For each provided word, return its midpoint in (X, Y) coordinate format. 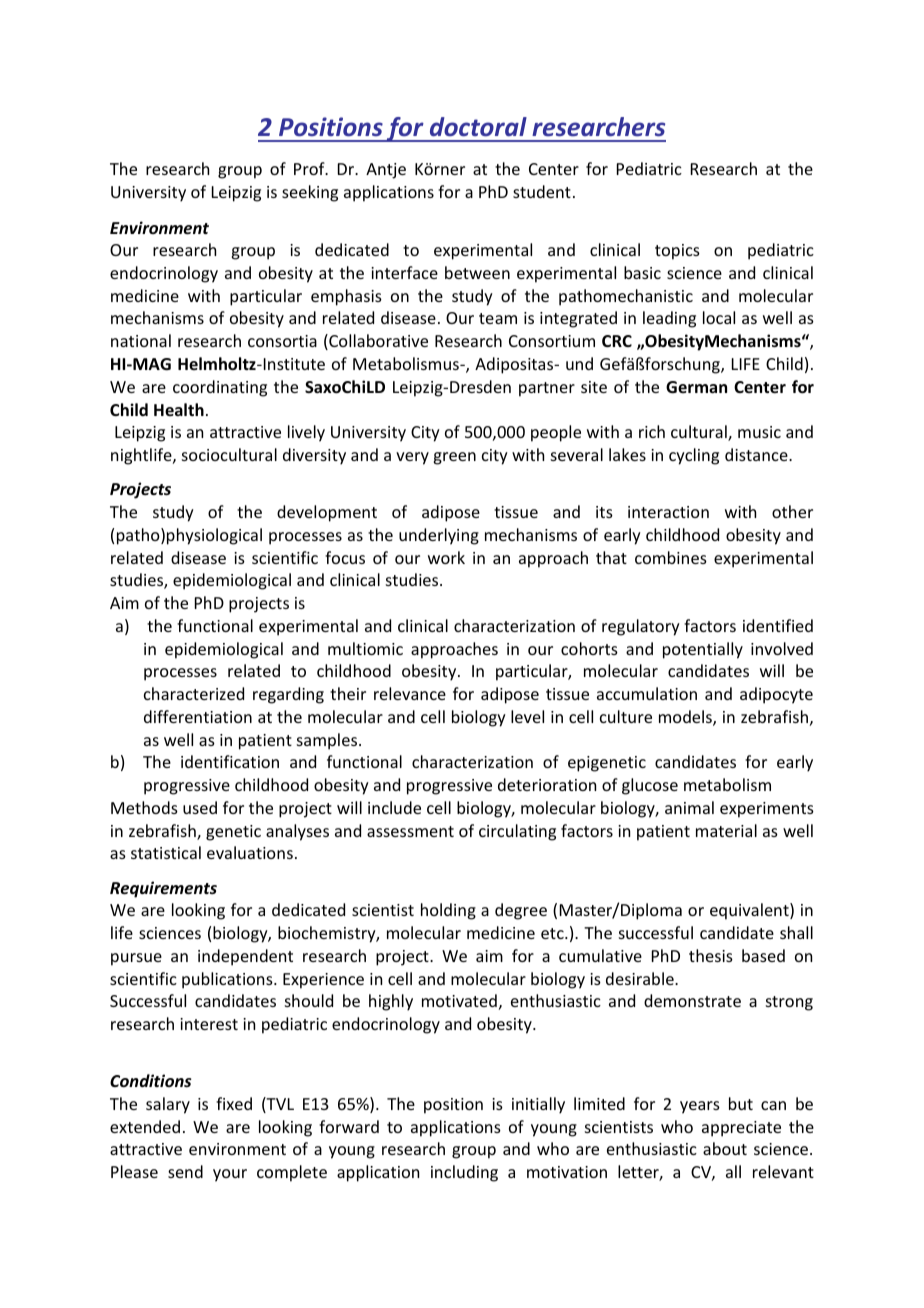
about (725, 1148)
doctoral (478, 127)
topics (677, 252)
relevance (410, 693)
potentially (703, 650)
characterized (194, 693)
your (230, 1175)
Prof (310, 168)
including (464, 1173)
